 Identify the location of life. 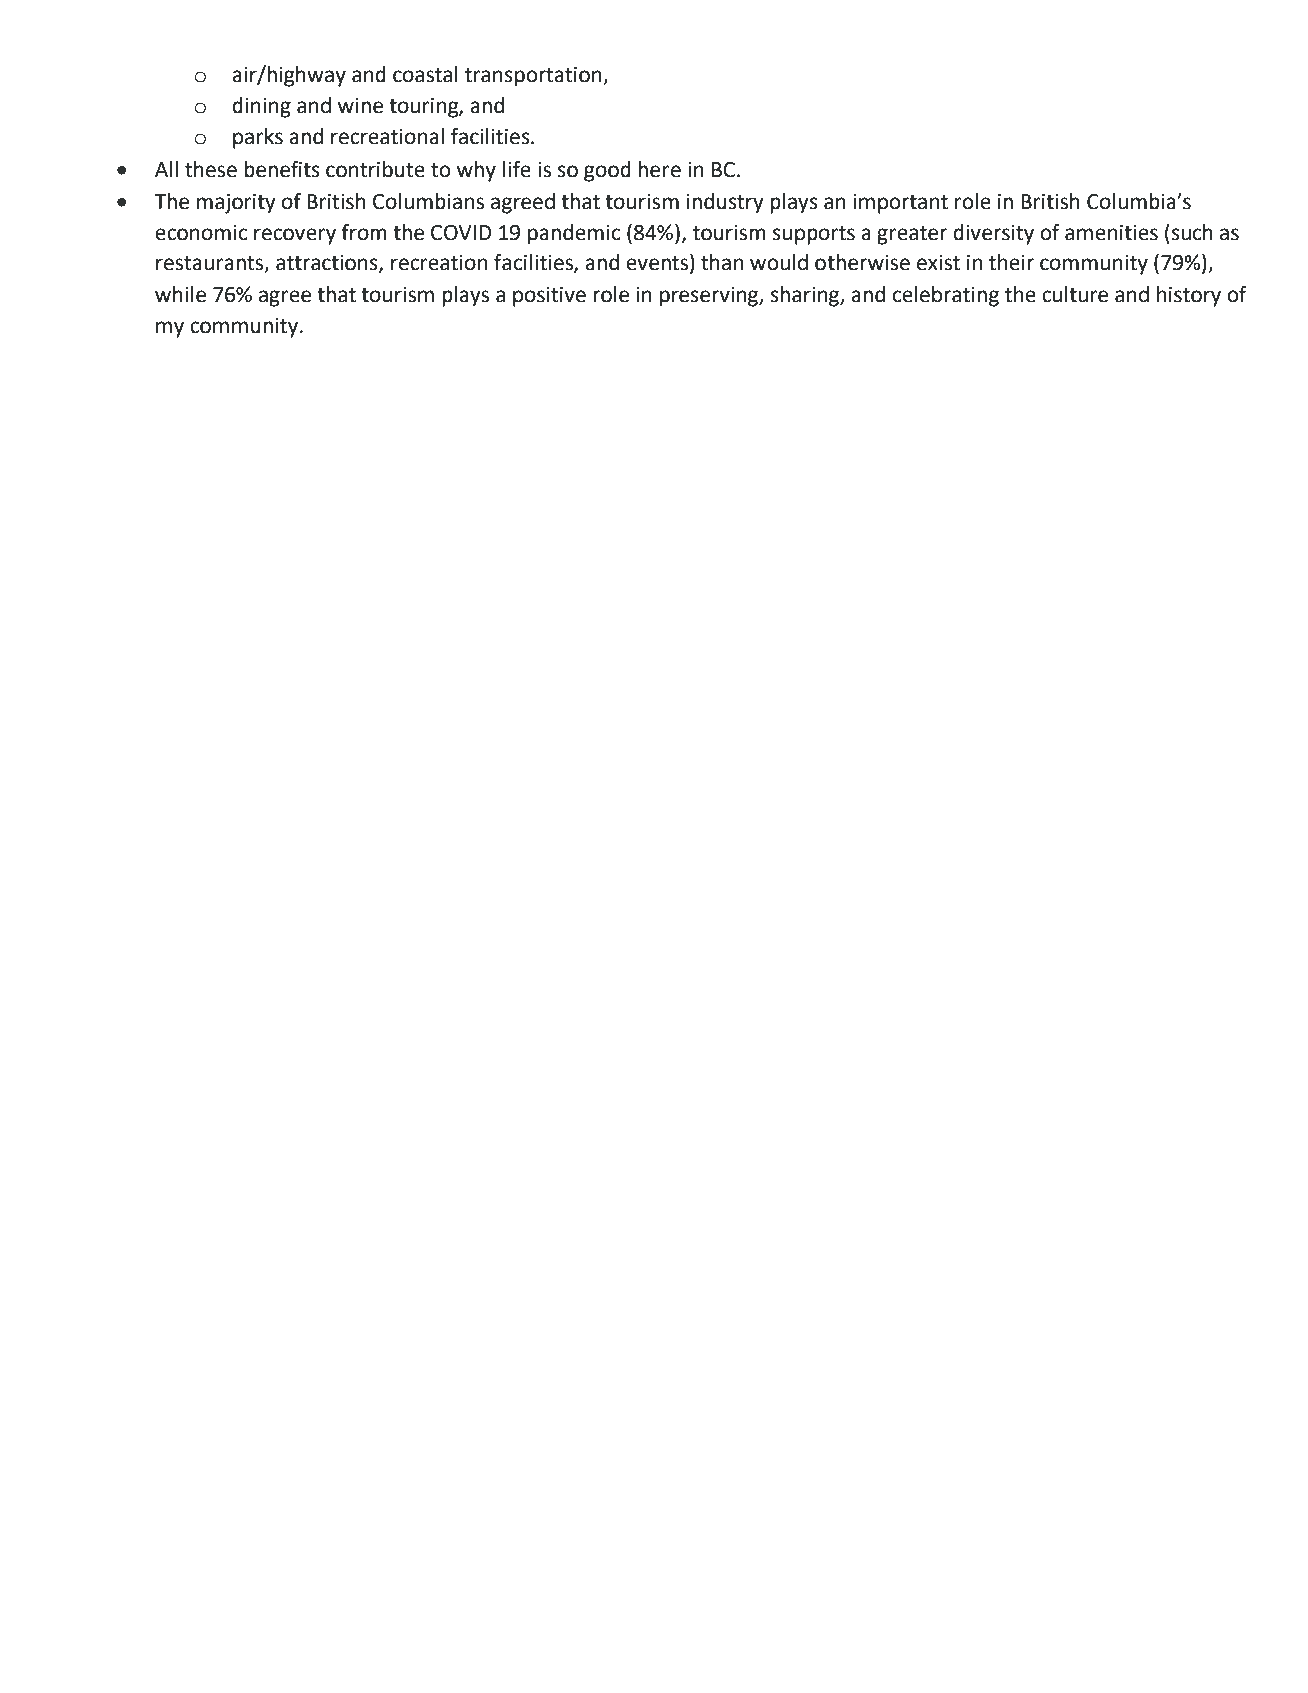
(517, 169).
